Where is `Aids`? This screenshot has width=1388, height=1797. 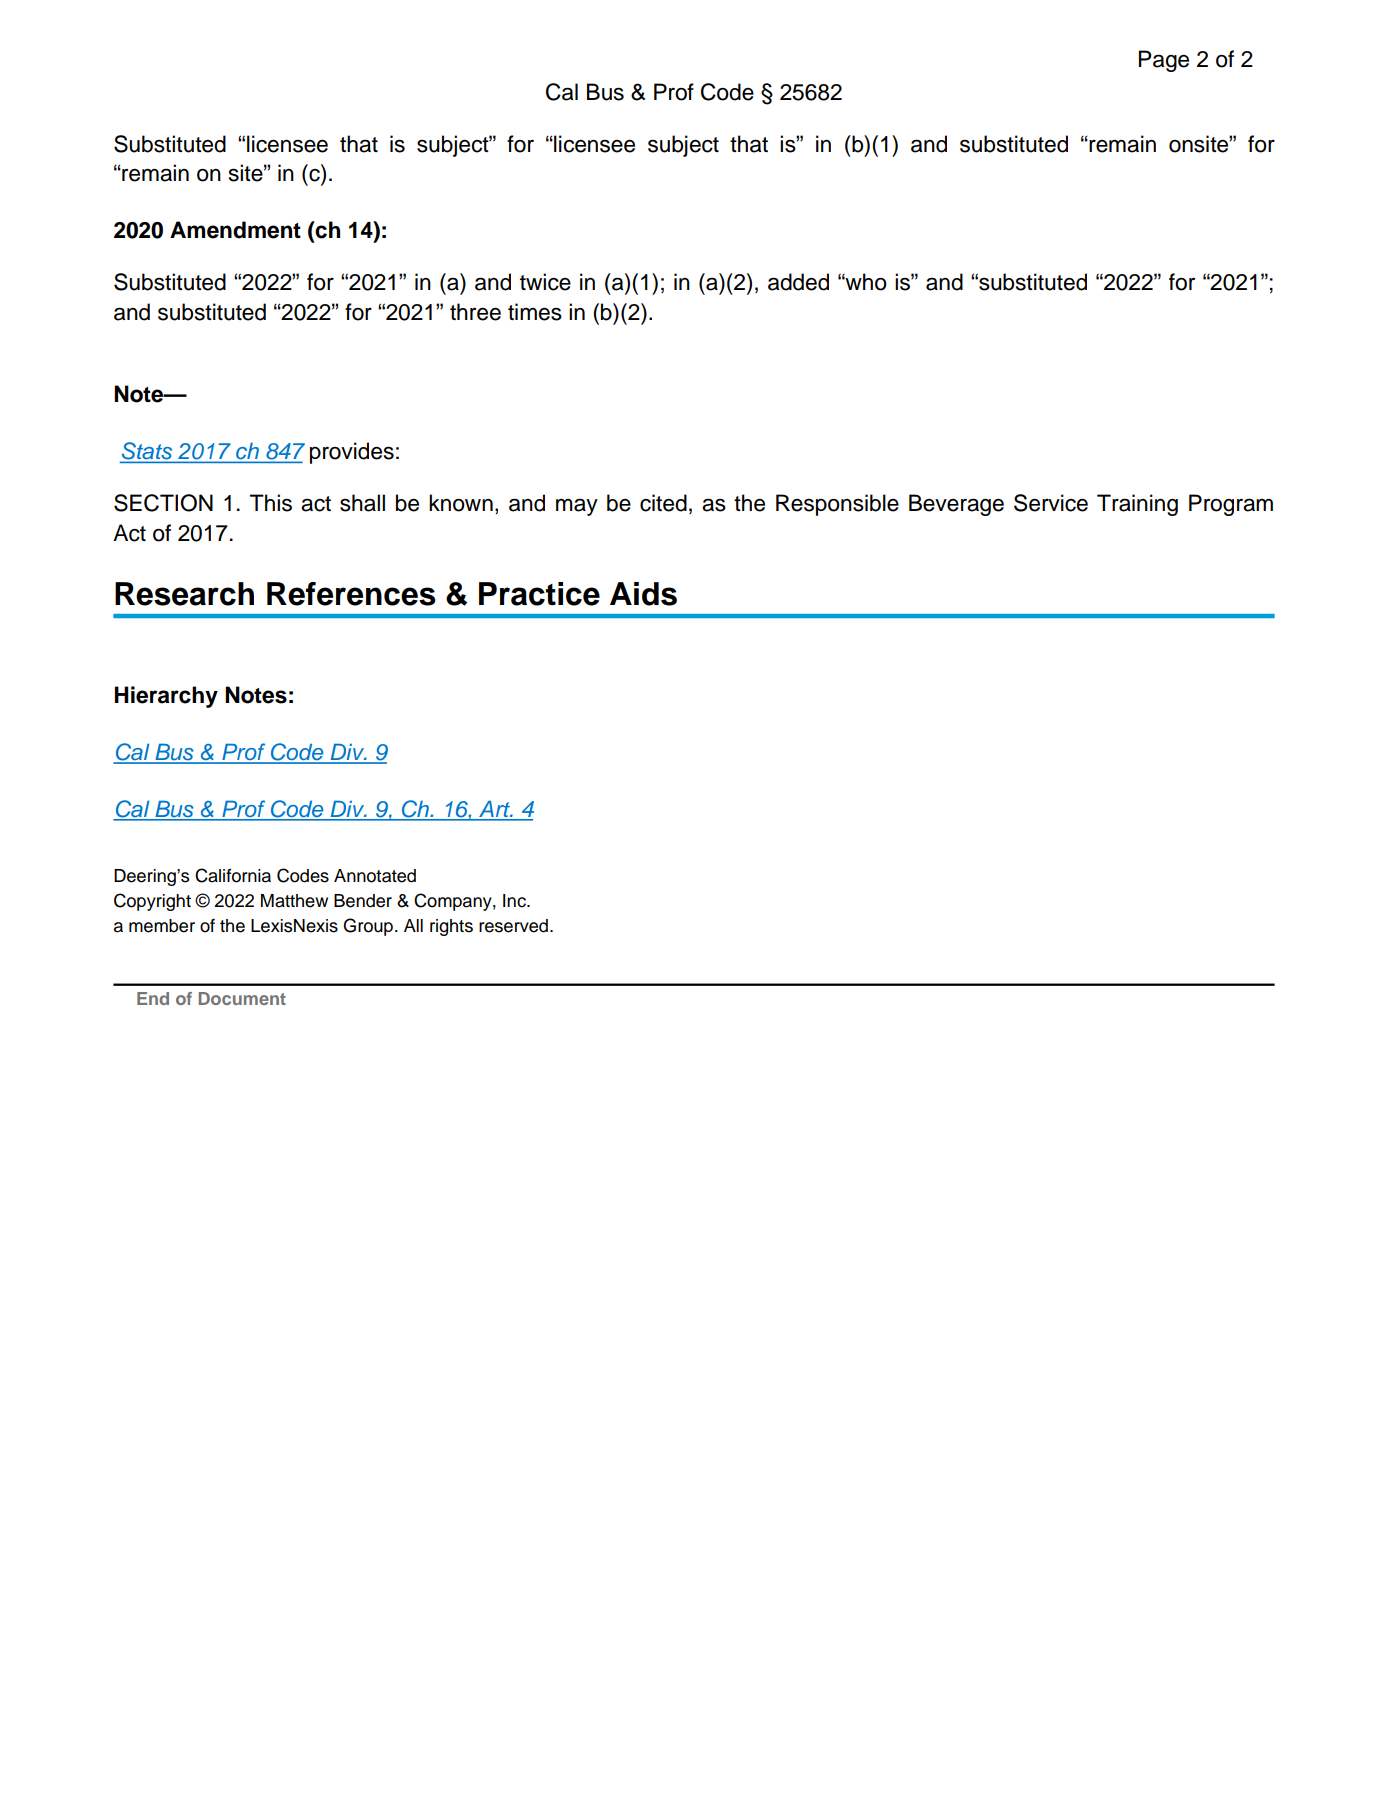 Aids is located at coordinates (643, 594).
